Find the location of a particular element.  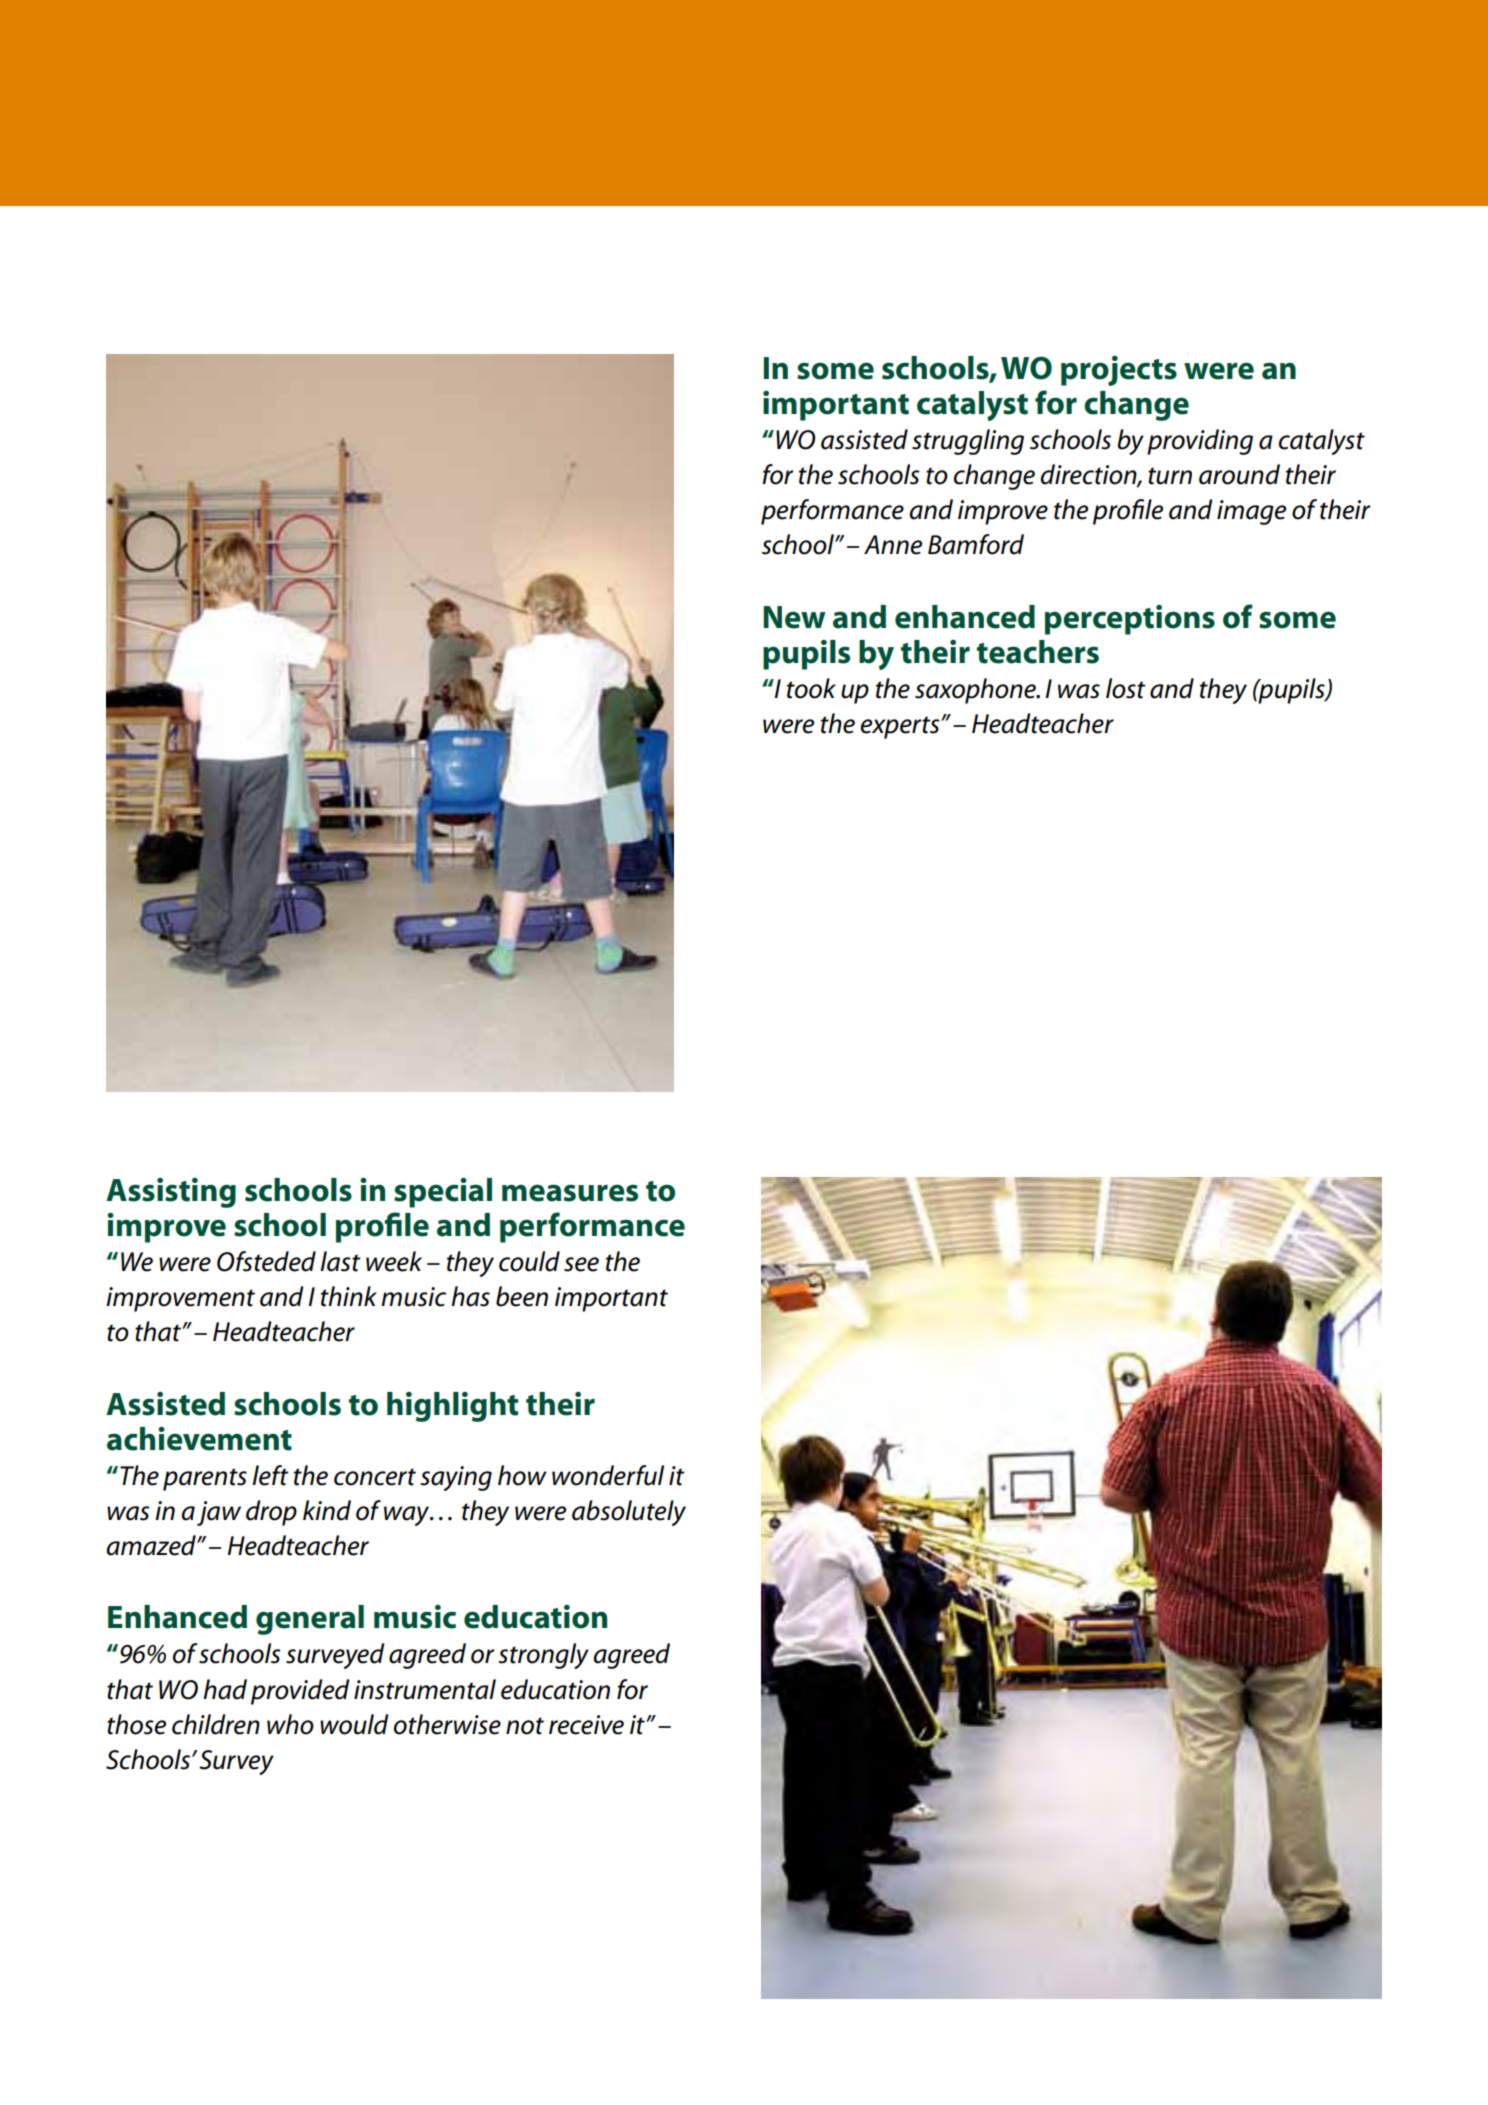

could is located at coordinates (529, 1261).
